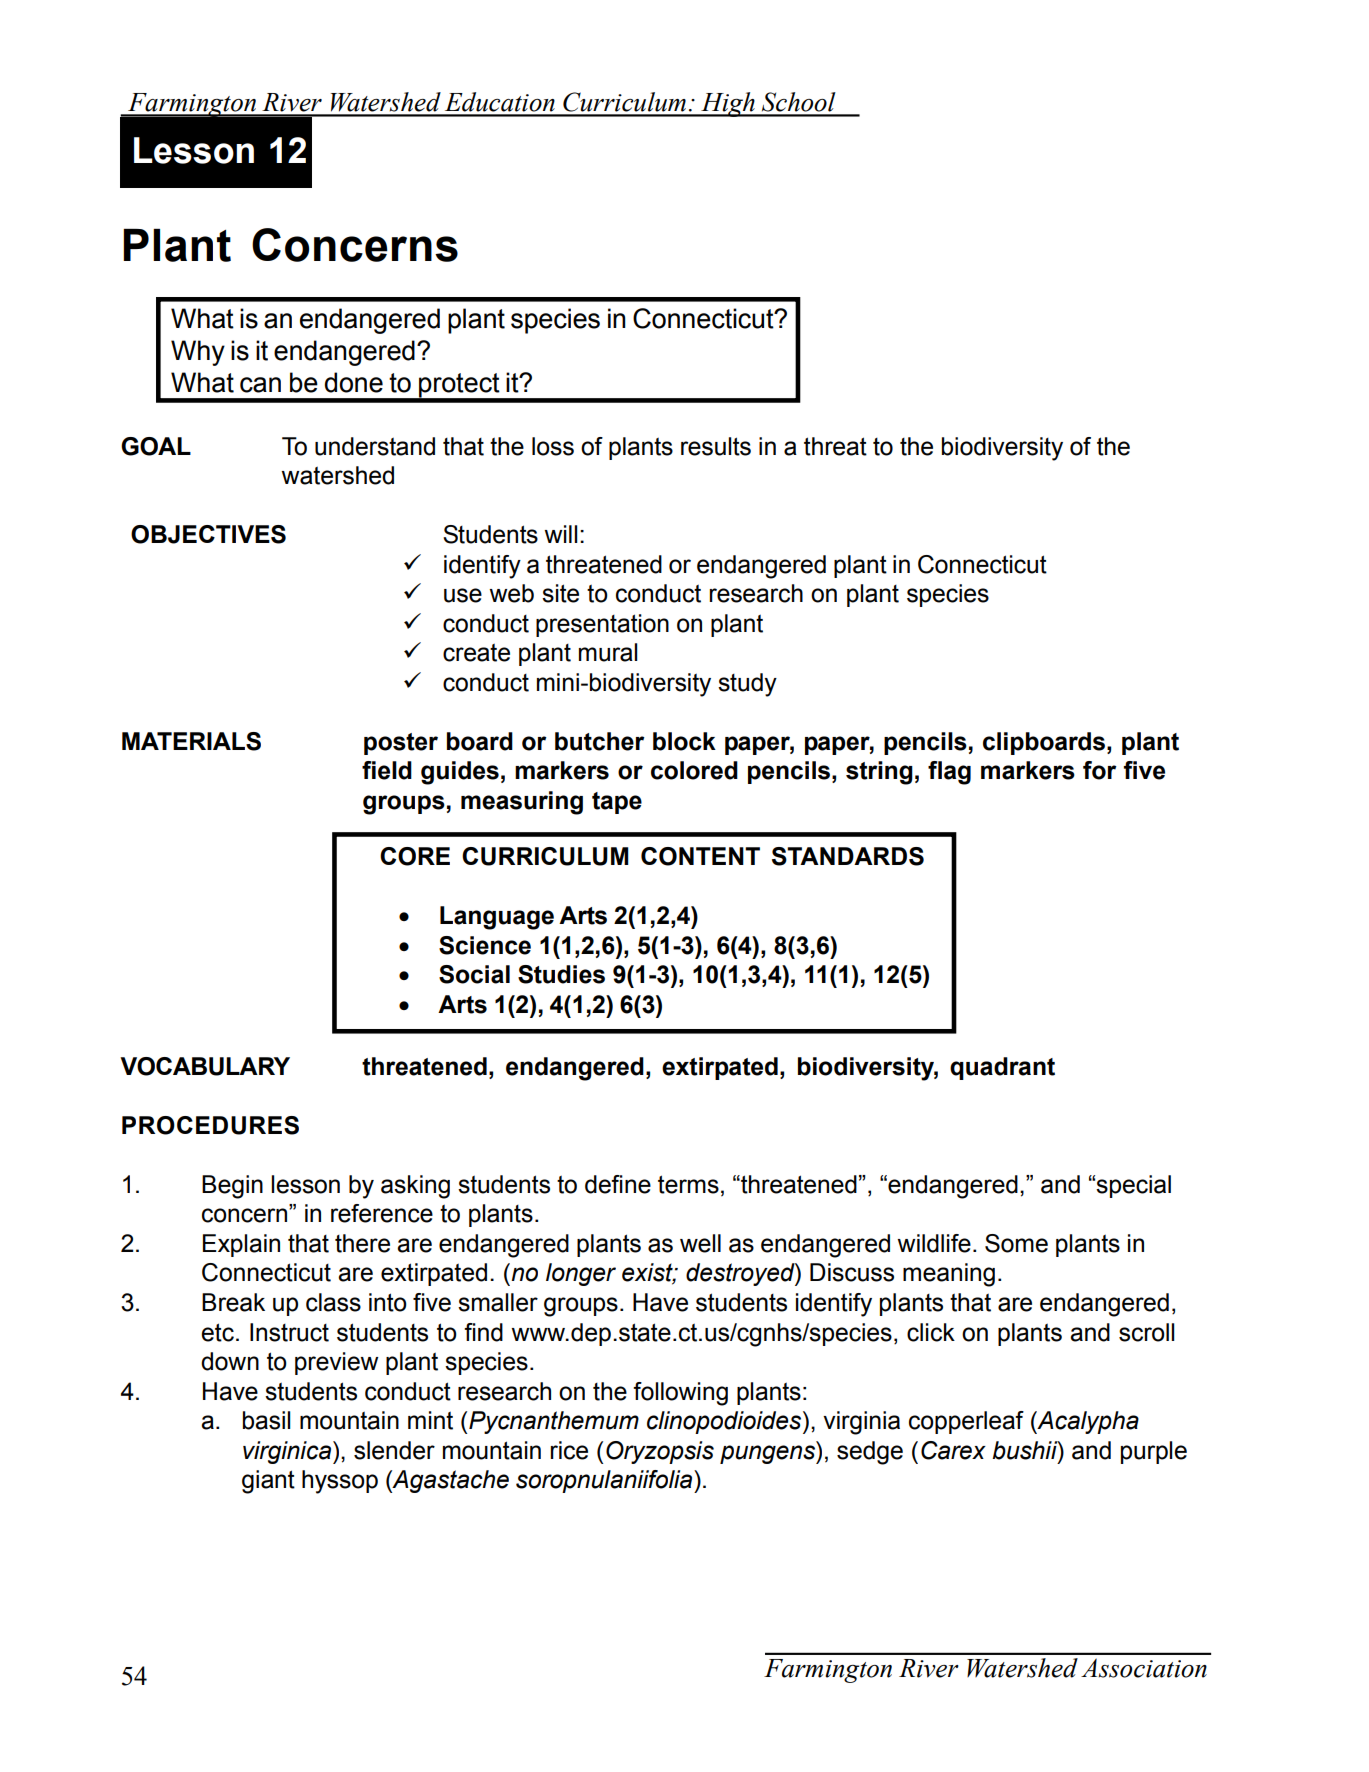 The width and height of the image is (1369, 1772). Describe the element at coordinates (1100, 770) in the image. I see `for` at that location.
